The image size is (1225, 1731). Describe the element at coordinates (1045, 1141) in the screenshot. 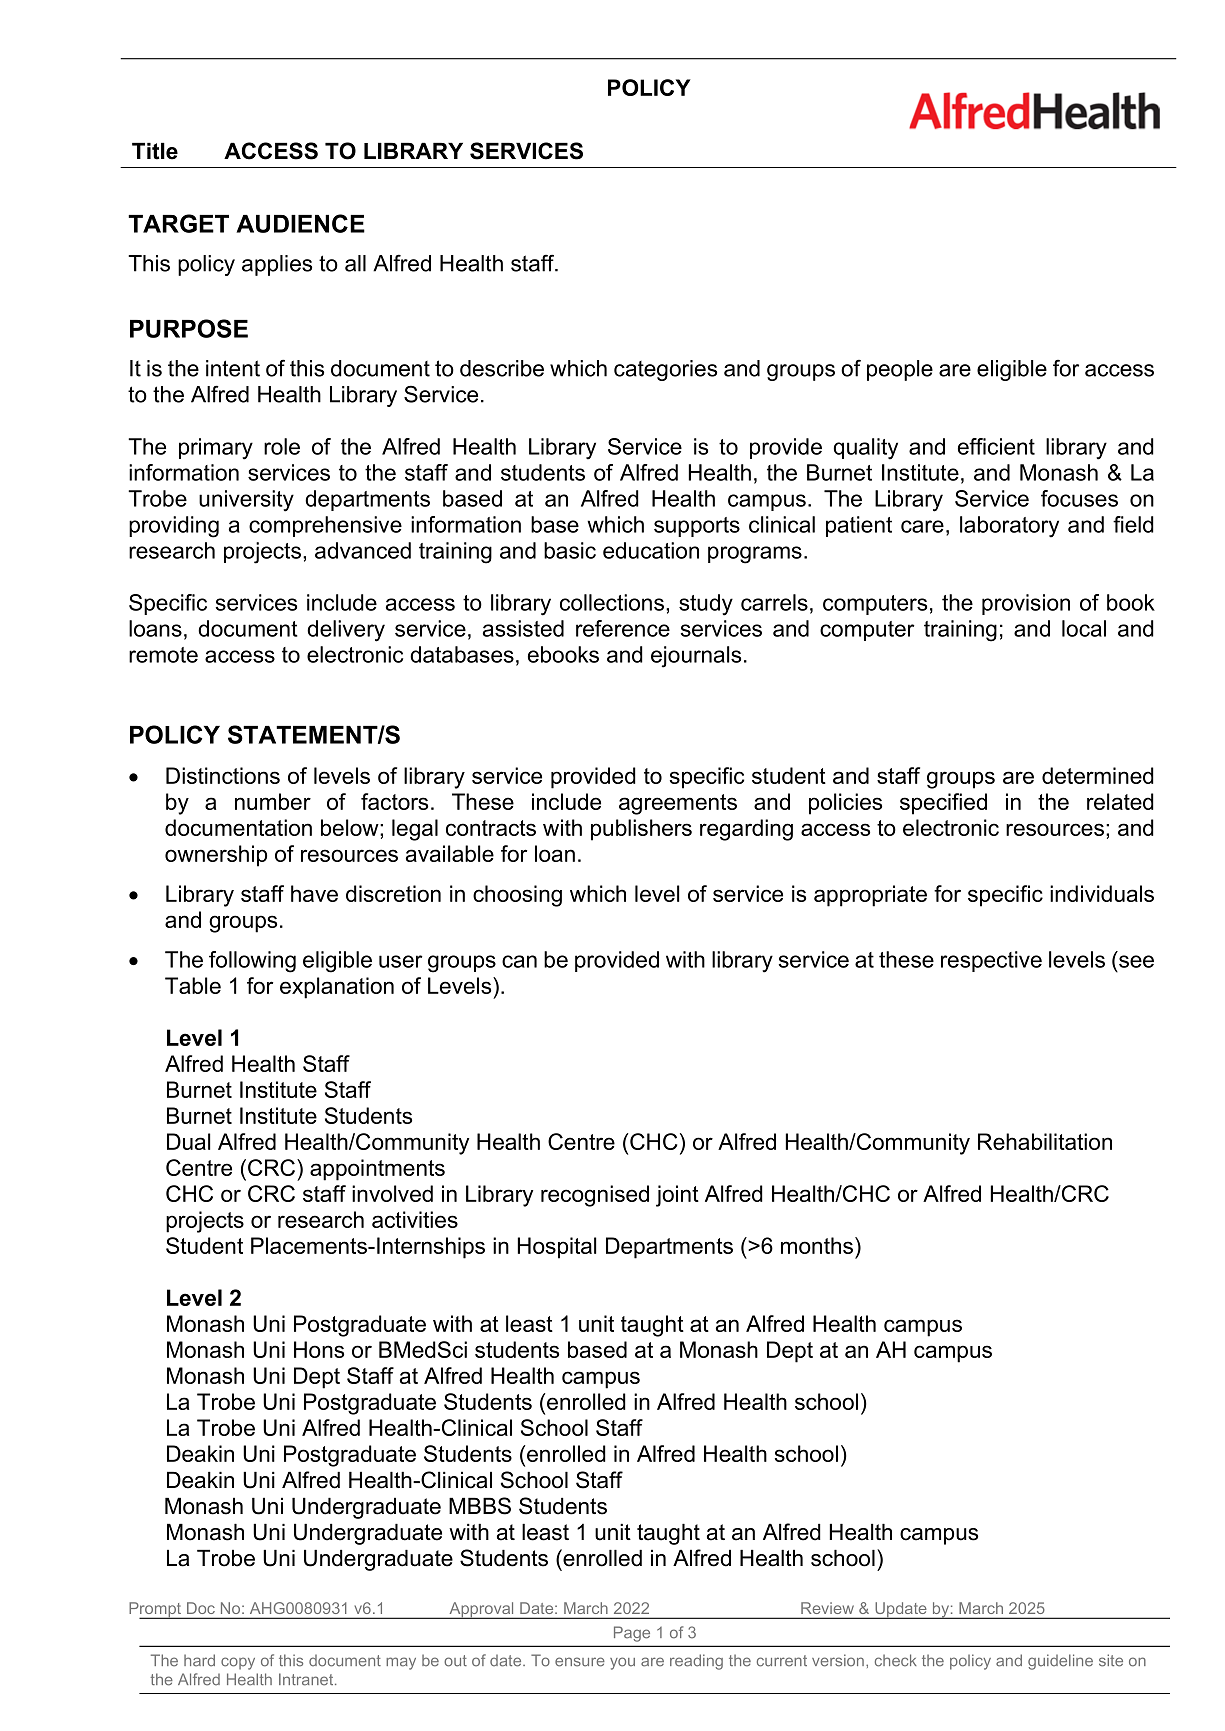

I see `Rehabilitation` at that location.
